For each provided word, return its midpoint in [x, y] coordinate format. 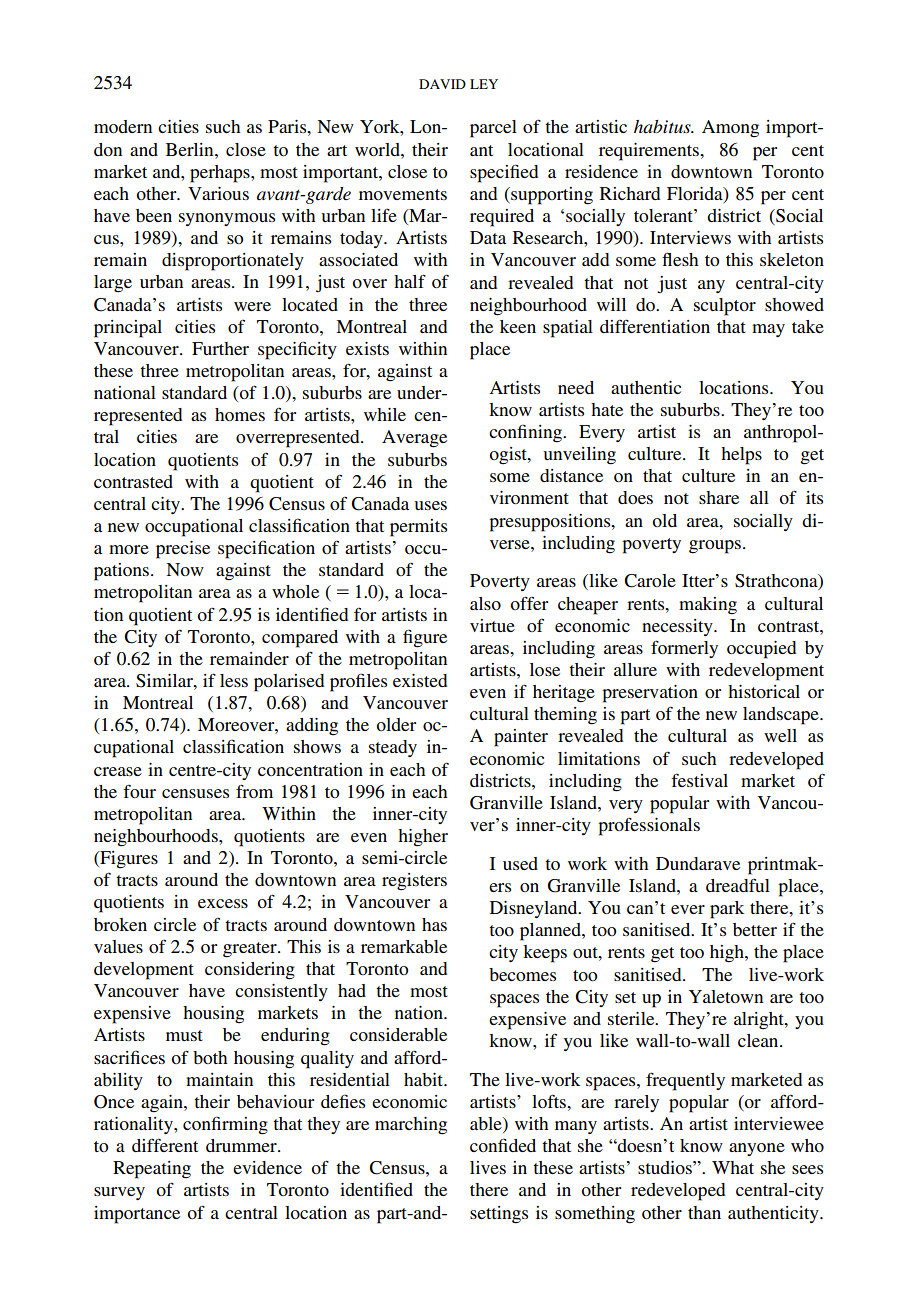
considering [250, 971]
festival [699, 780]
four [139, 791]
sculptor [725, 307]
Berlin [191, 149]
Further [220, 348]
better [755, 929]
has [434, 924]
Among [730, 129]
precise [183, 550]
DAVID [442, 84]
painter [521, 738]
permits [418, 528]
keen [518, 326]
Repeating [152, 1170]
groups [715, 547]
